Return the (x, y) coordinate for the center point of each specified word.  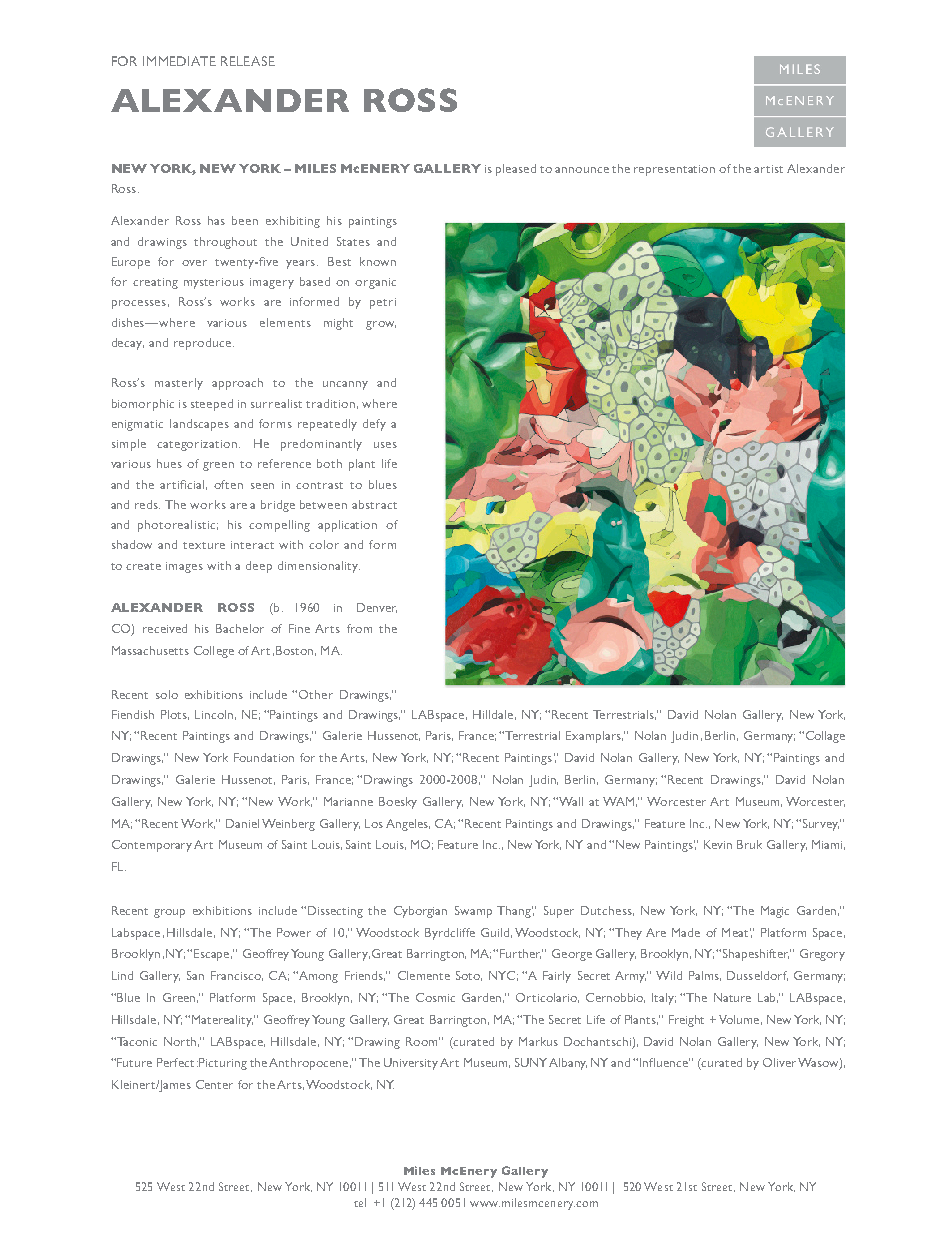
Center (214, 1084)
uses (385, 445)
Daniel (242, 823)
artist (768, 169)
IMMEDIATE (179, 61)
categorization (198, 445)
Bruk (749, 844)
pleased (516, 170)
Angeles (408, 825)
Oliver (779, 1062)
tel (360, 1202)
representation (674, 170)
